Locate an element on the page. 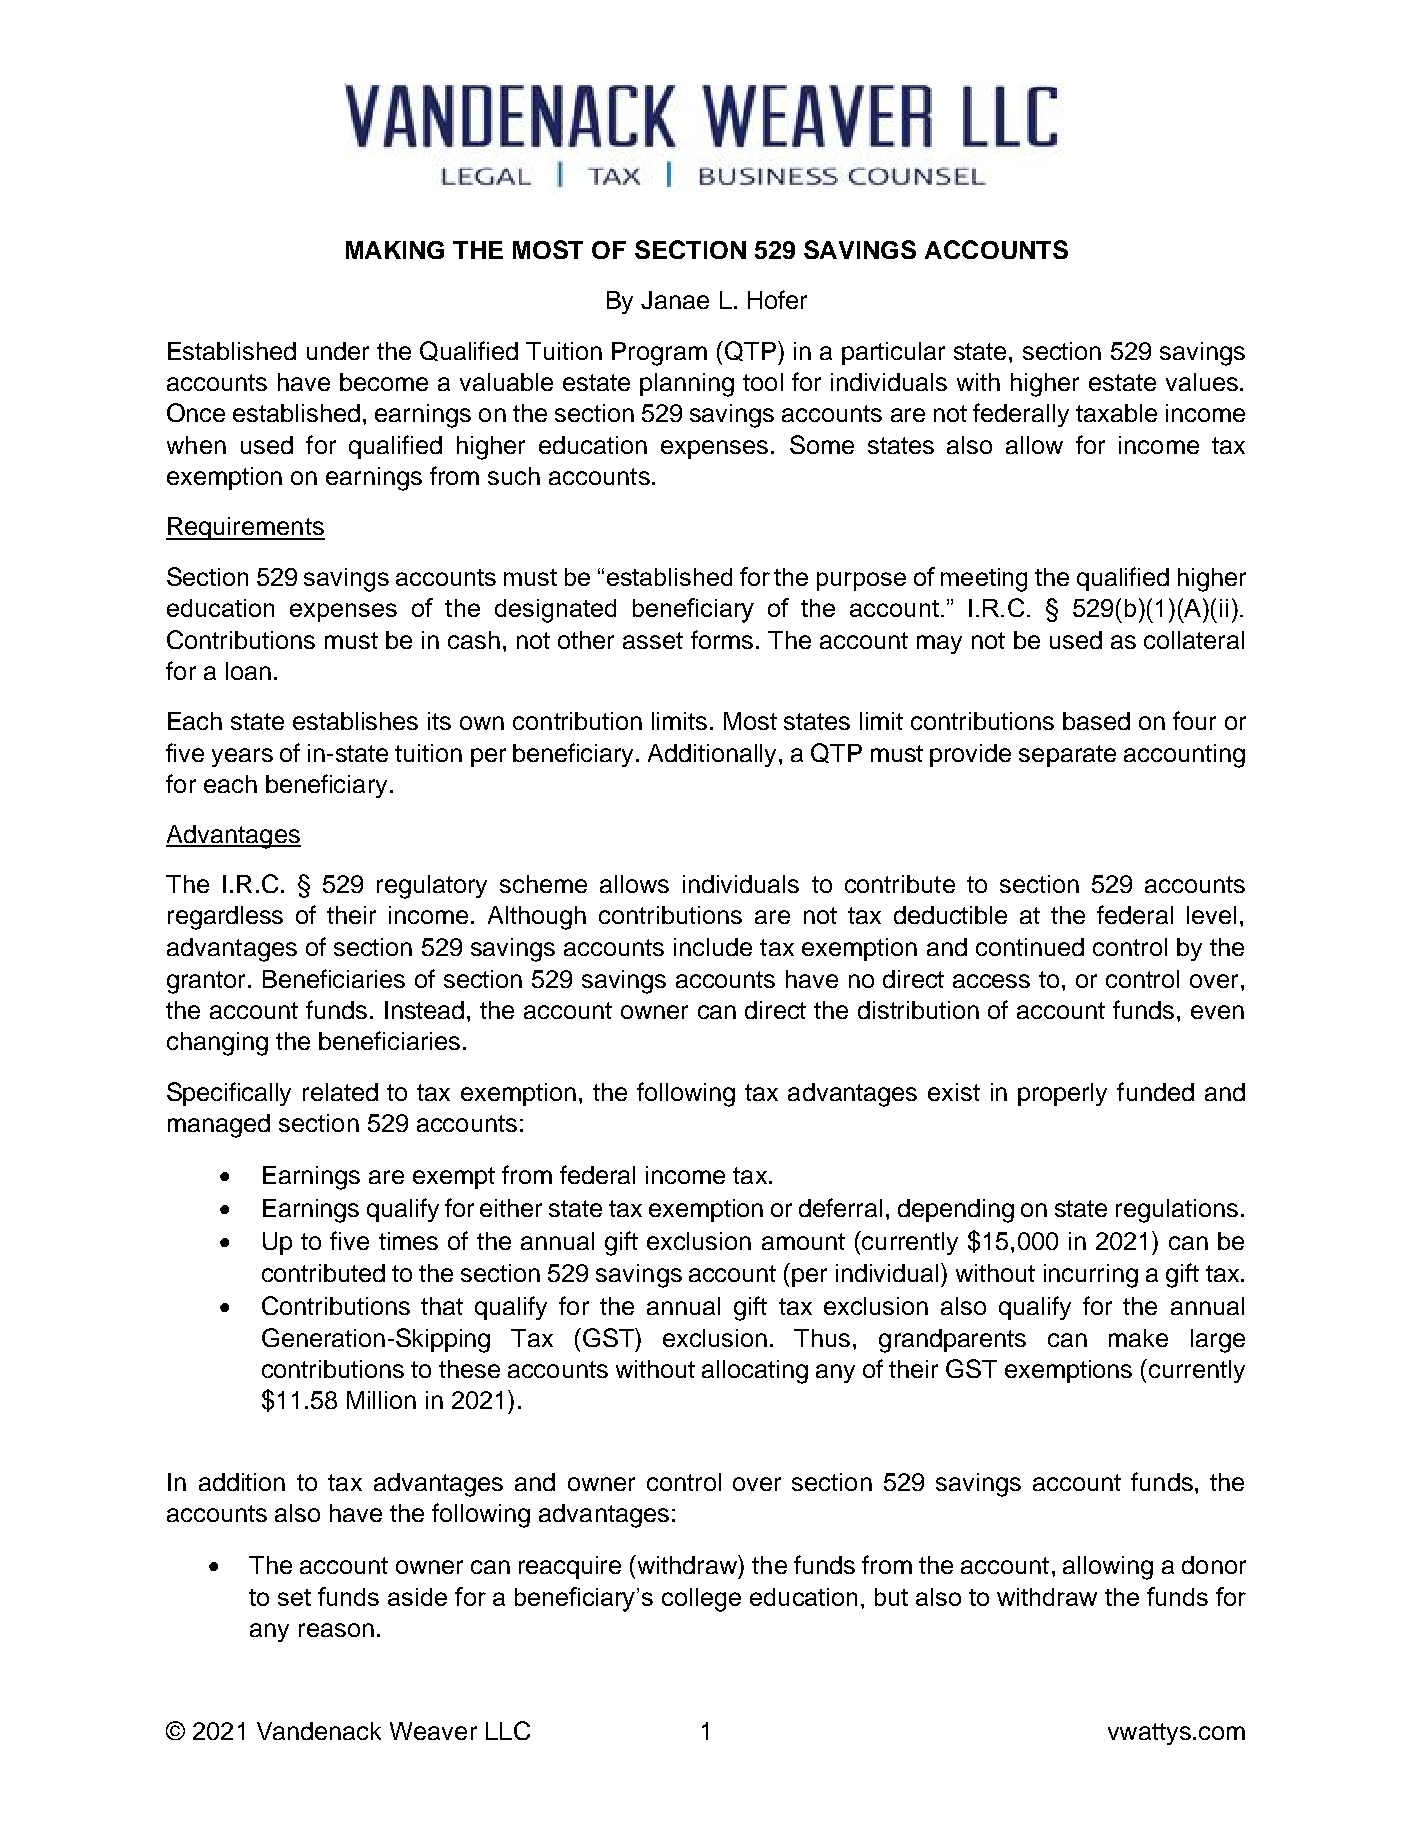 This image has height=1828, width=1412. reason is located at coordinates (336, 1630).
